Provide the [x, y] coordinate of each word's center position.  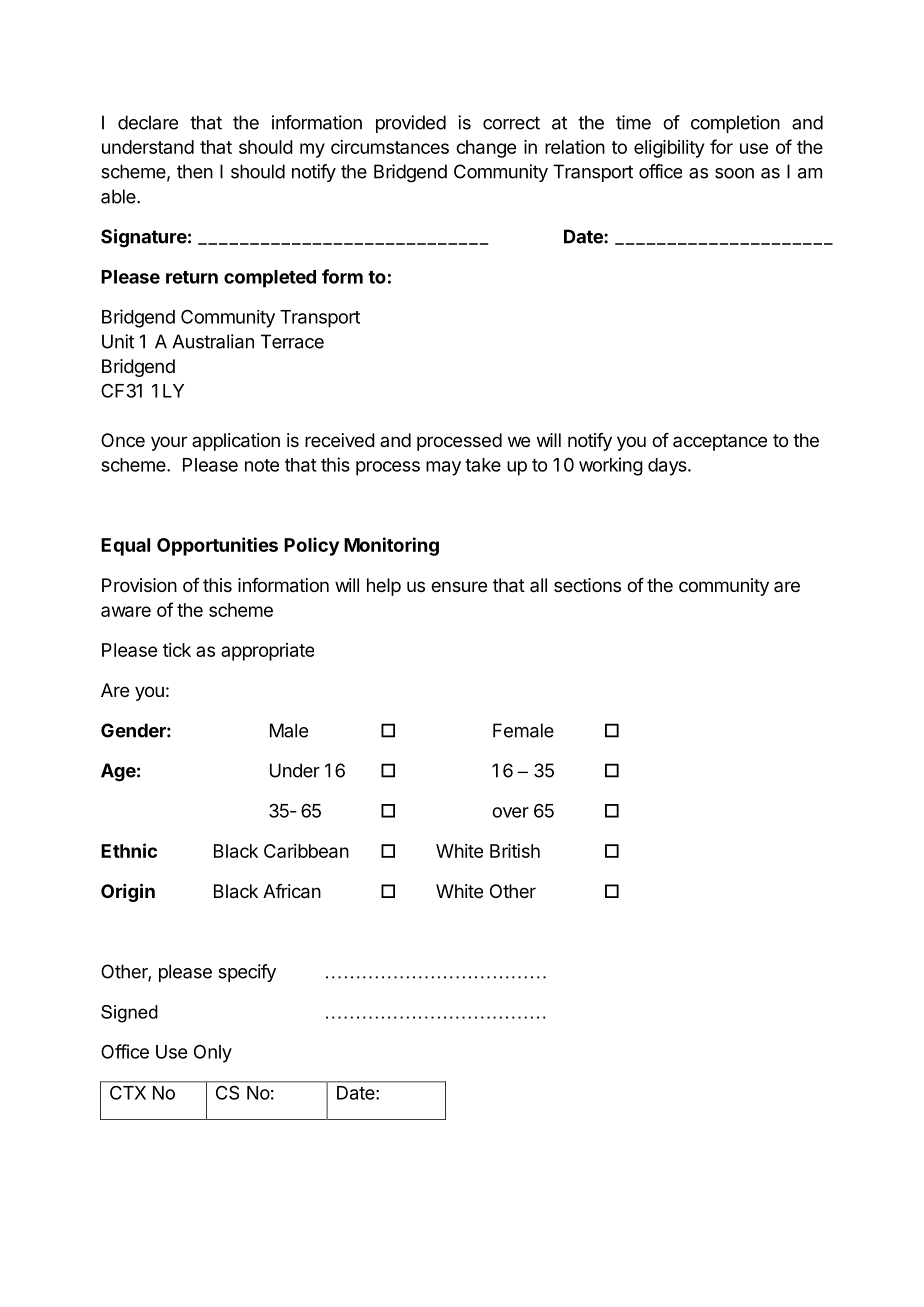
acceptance [720, 442]
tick [177, 650]
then [195, 171]
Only [213, 1054]
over [510, 812]
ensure [459, 586]
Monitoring [391, 546]
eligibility [669, 149]
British [515, 851]
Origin [128, 892]
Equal [125, 547]
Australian [213, 341]
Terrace [292, 341]
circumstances [390, 147]
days [668, 467]
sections [587, 585]
